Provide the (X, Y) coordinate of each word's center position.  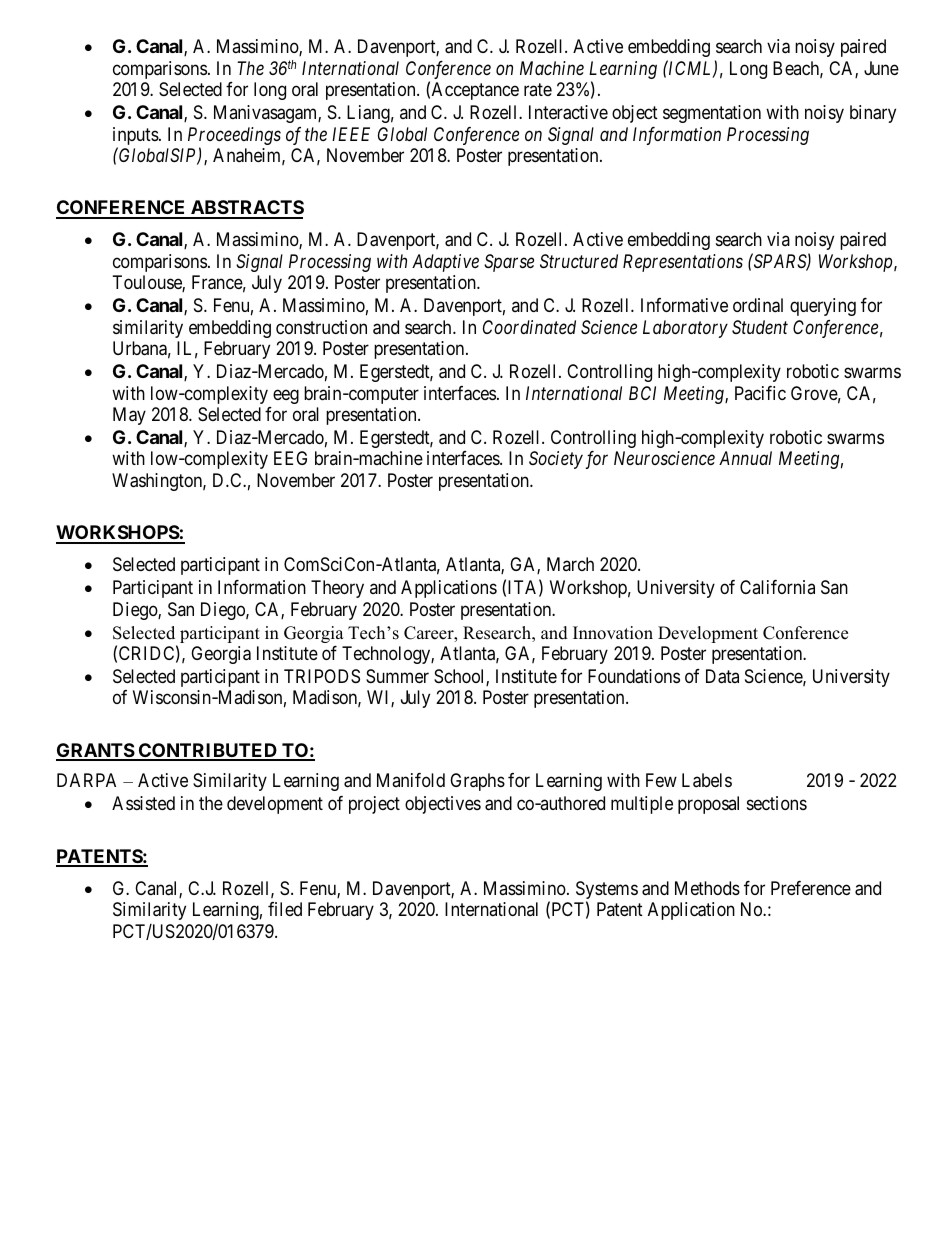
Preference (811, 888)
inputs (136, 137)
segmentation (712, 114)
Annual (745, 458)
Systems (607, 891)
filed (285, 909)
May (129, 416)
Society (556, 460)
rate (538, 90)
